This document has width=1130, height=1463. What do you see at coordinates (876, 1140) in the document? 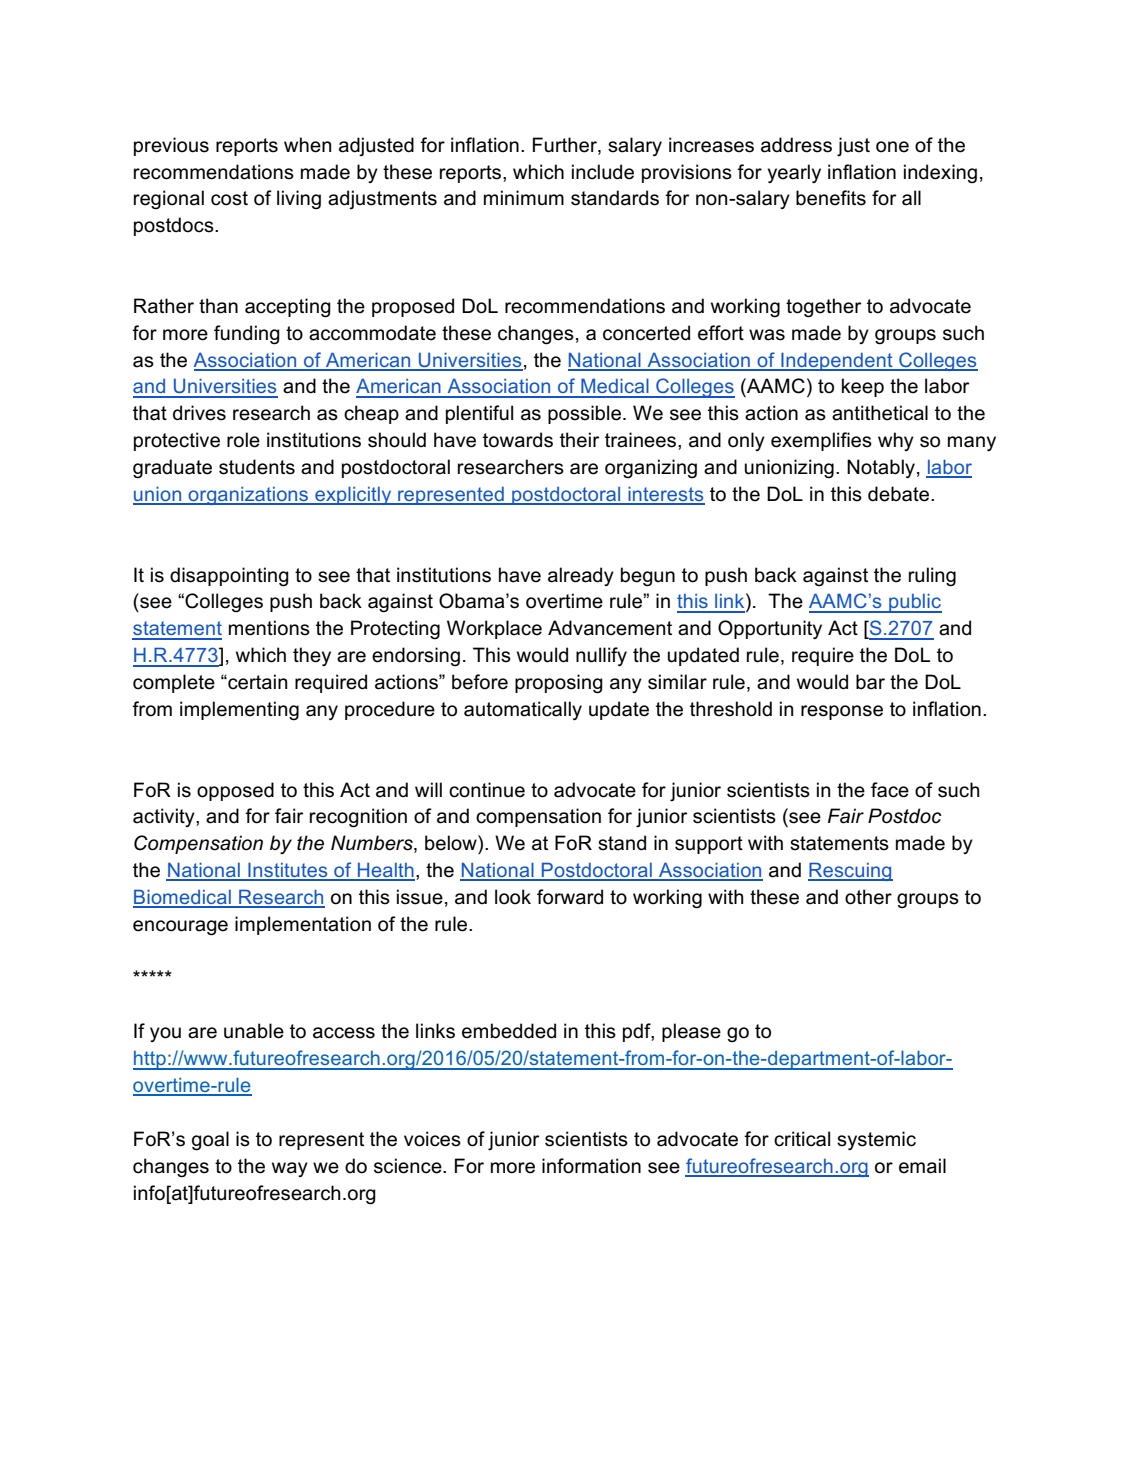
I see `systemic` at bounding box center [876, 1140].
